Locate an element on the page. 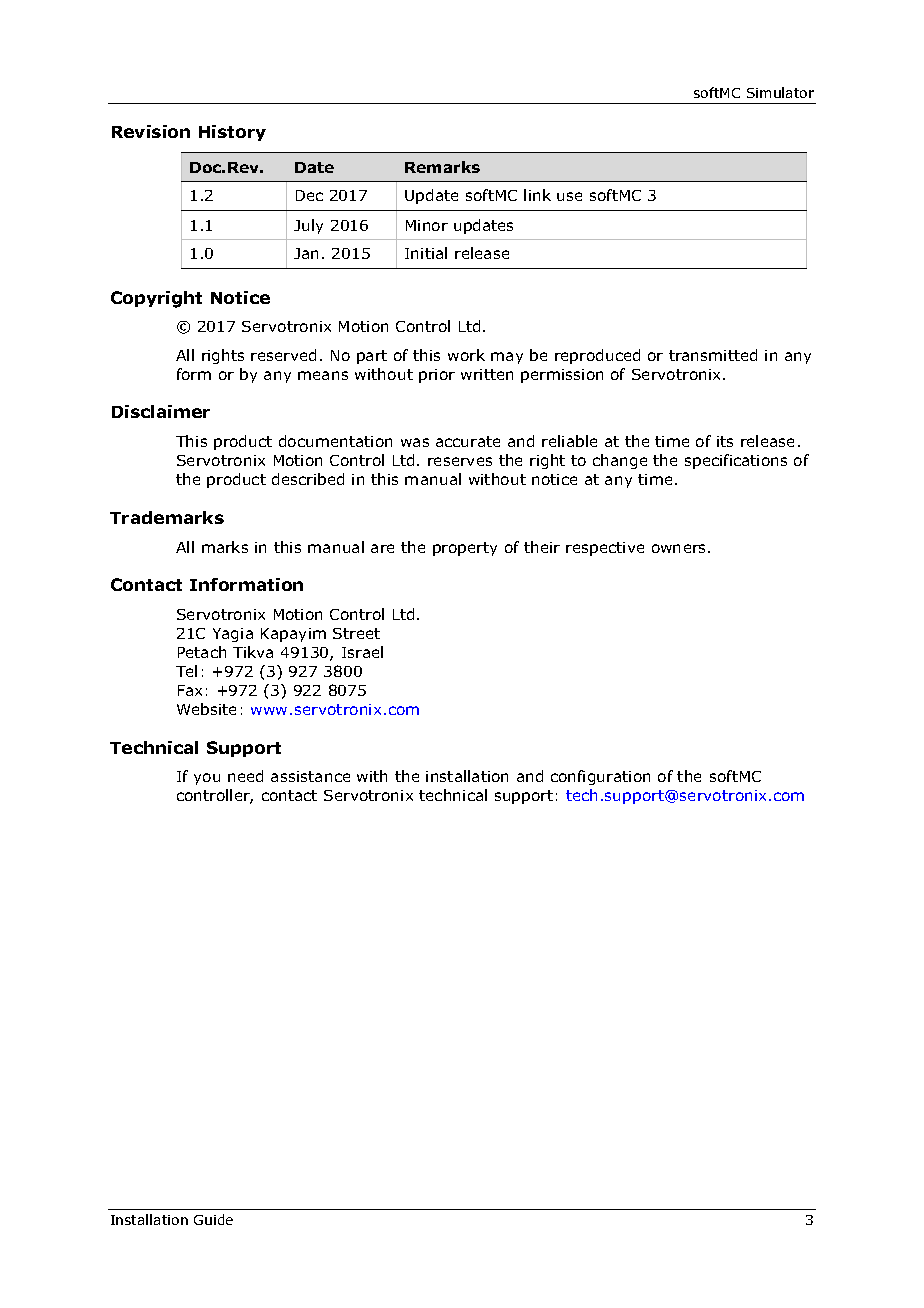  History is located at coordinates (232, 133).
